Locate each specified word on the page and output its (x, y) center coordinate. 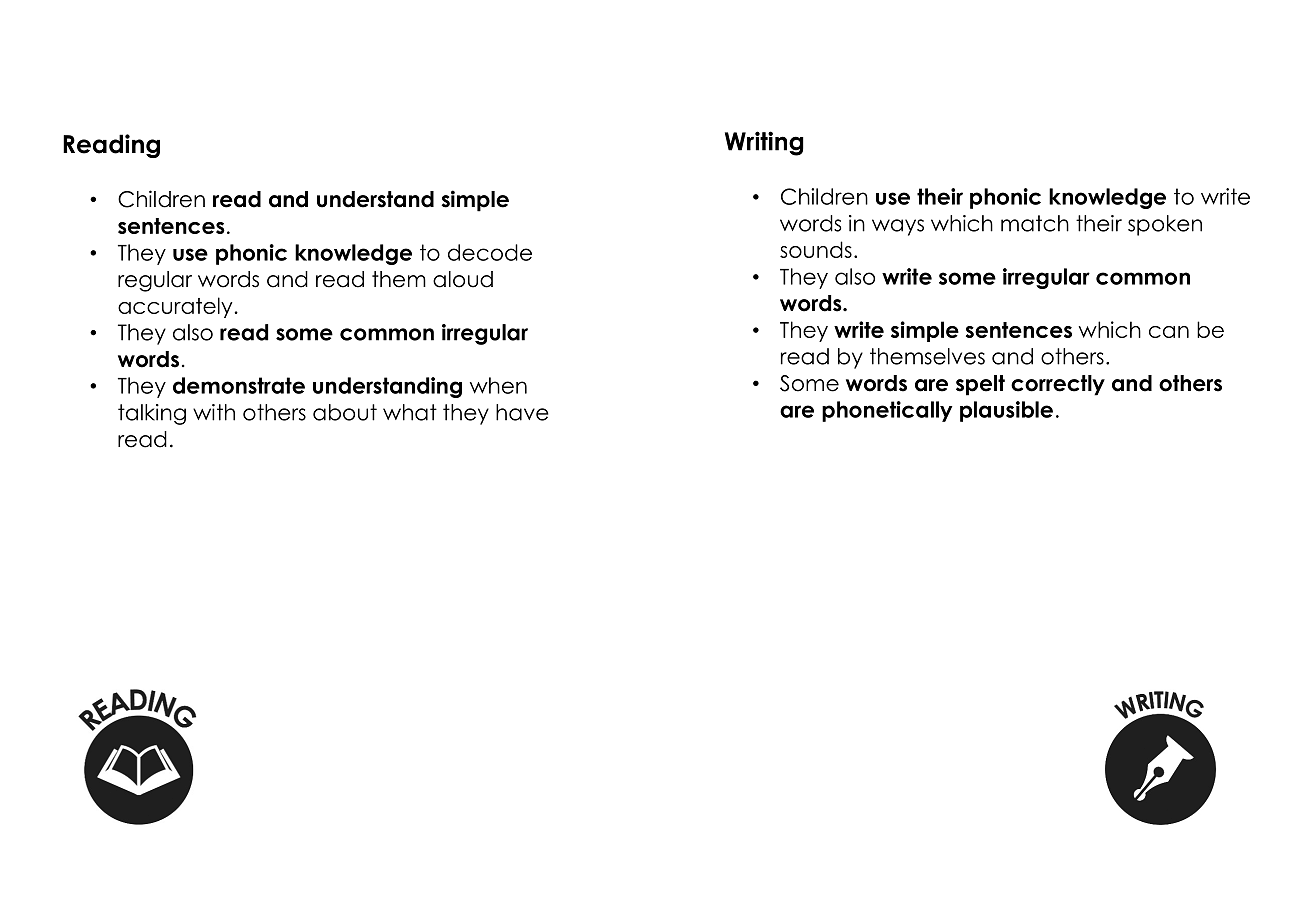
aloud (463, 279)
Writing (764, 143)
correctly (1058, 385)
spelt (980, 385)
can (1169, 332)
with (214, 412)
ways (898, 227)
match (1035, 223)
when (498, 385)
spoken (1165, 225)
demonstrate (239, 385)
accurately (176, 307)
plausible (1006, 411)
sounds (816, 249)
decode (490, 252)
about (345, 412)
